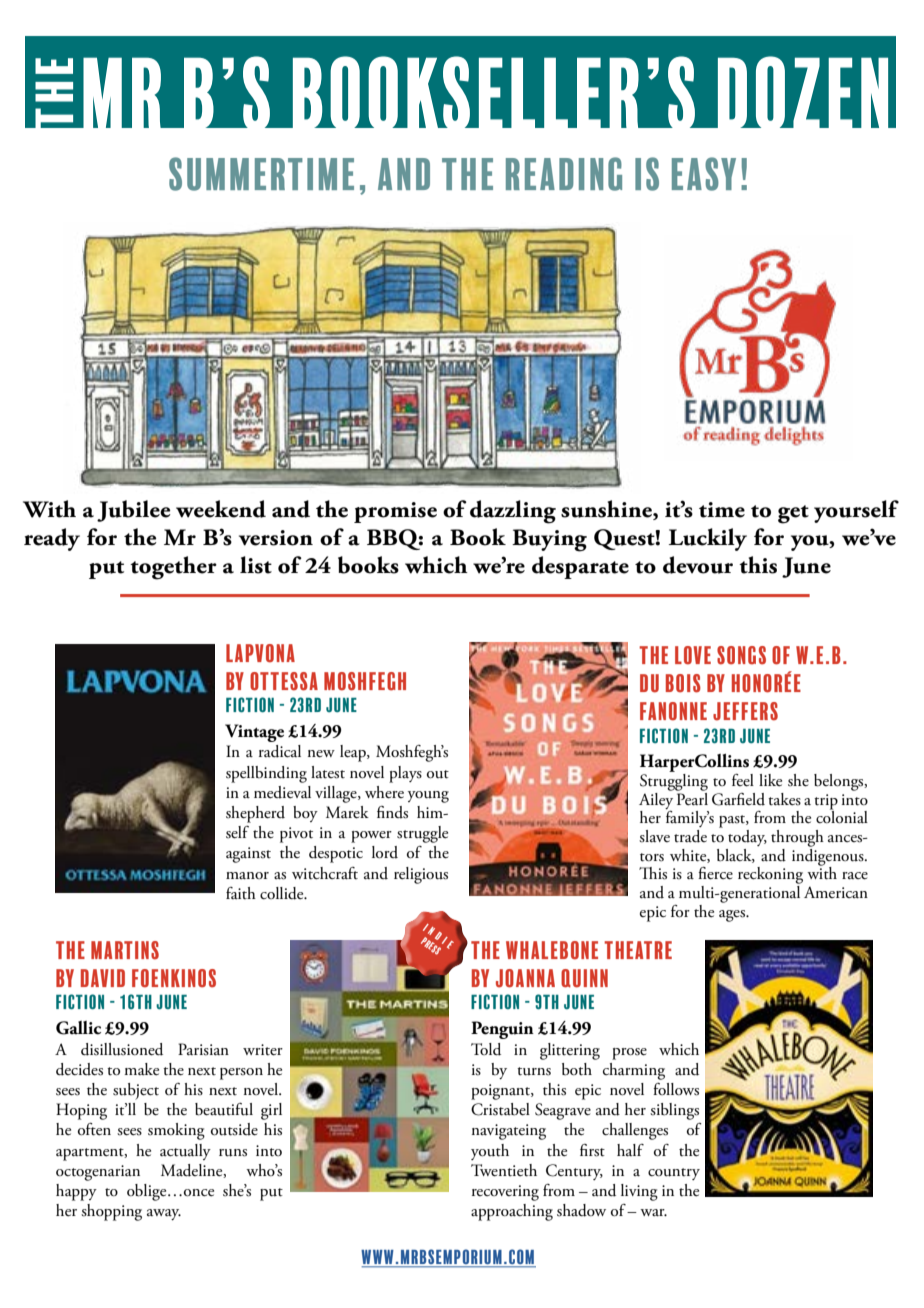 This page has height=1308, width=924. What do you see at coordinates (674, 1174) in the page?
I see `country` at bounding box center [674, 1174].
